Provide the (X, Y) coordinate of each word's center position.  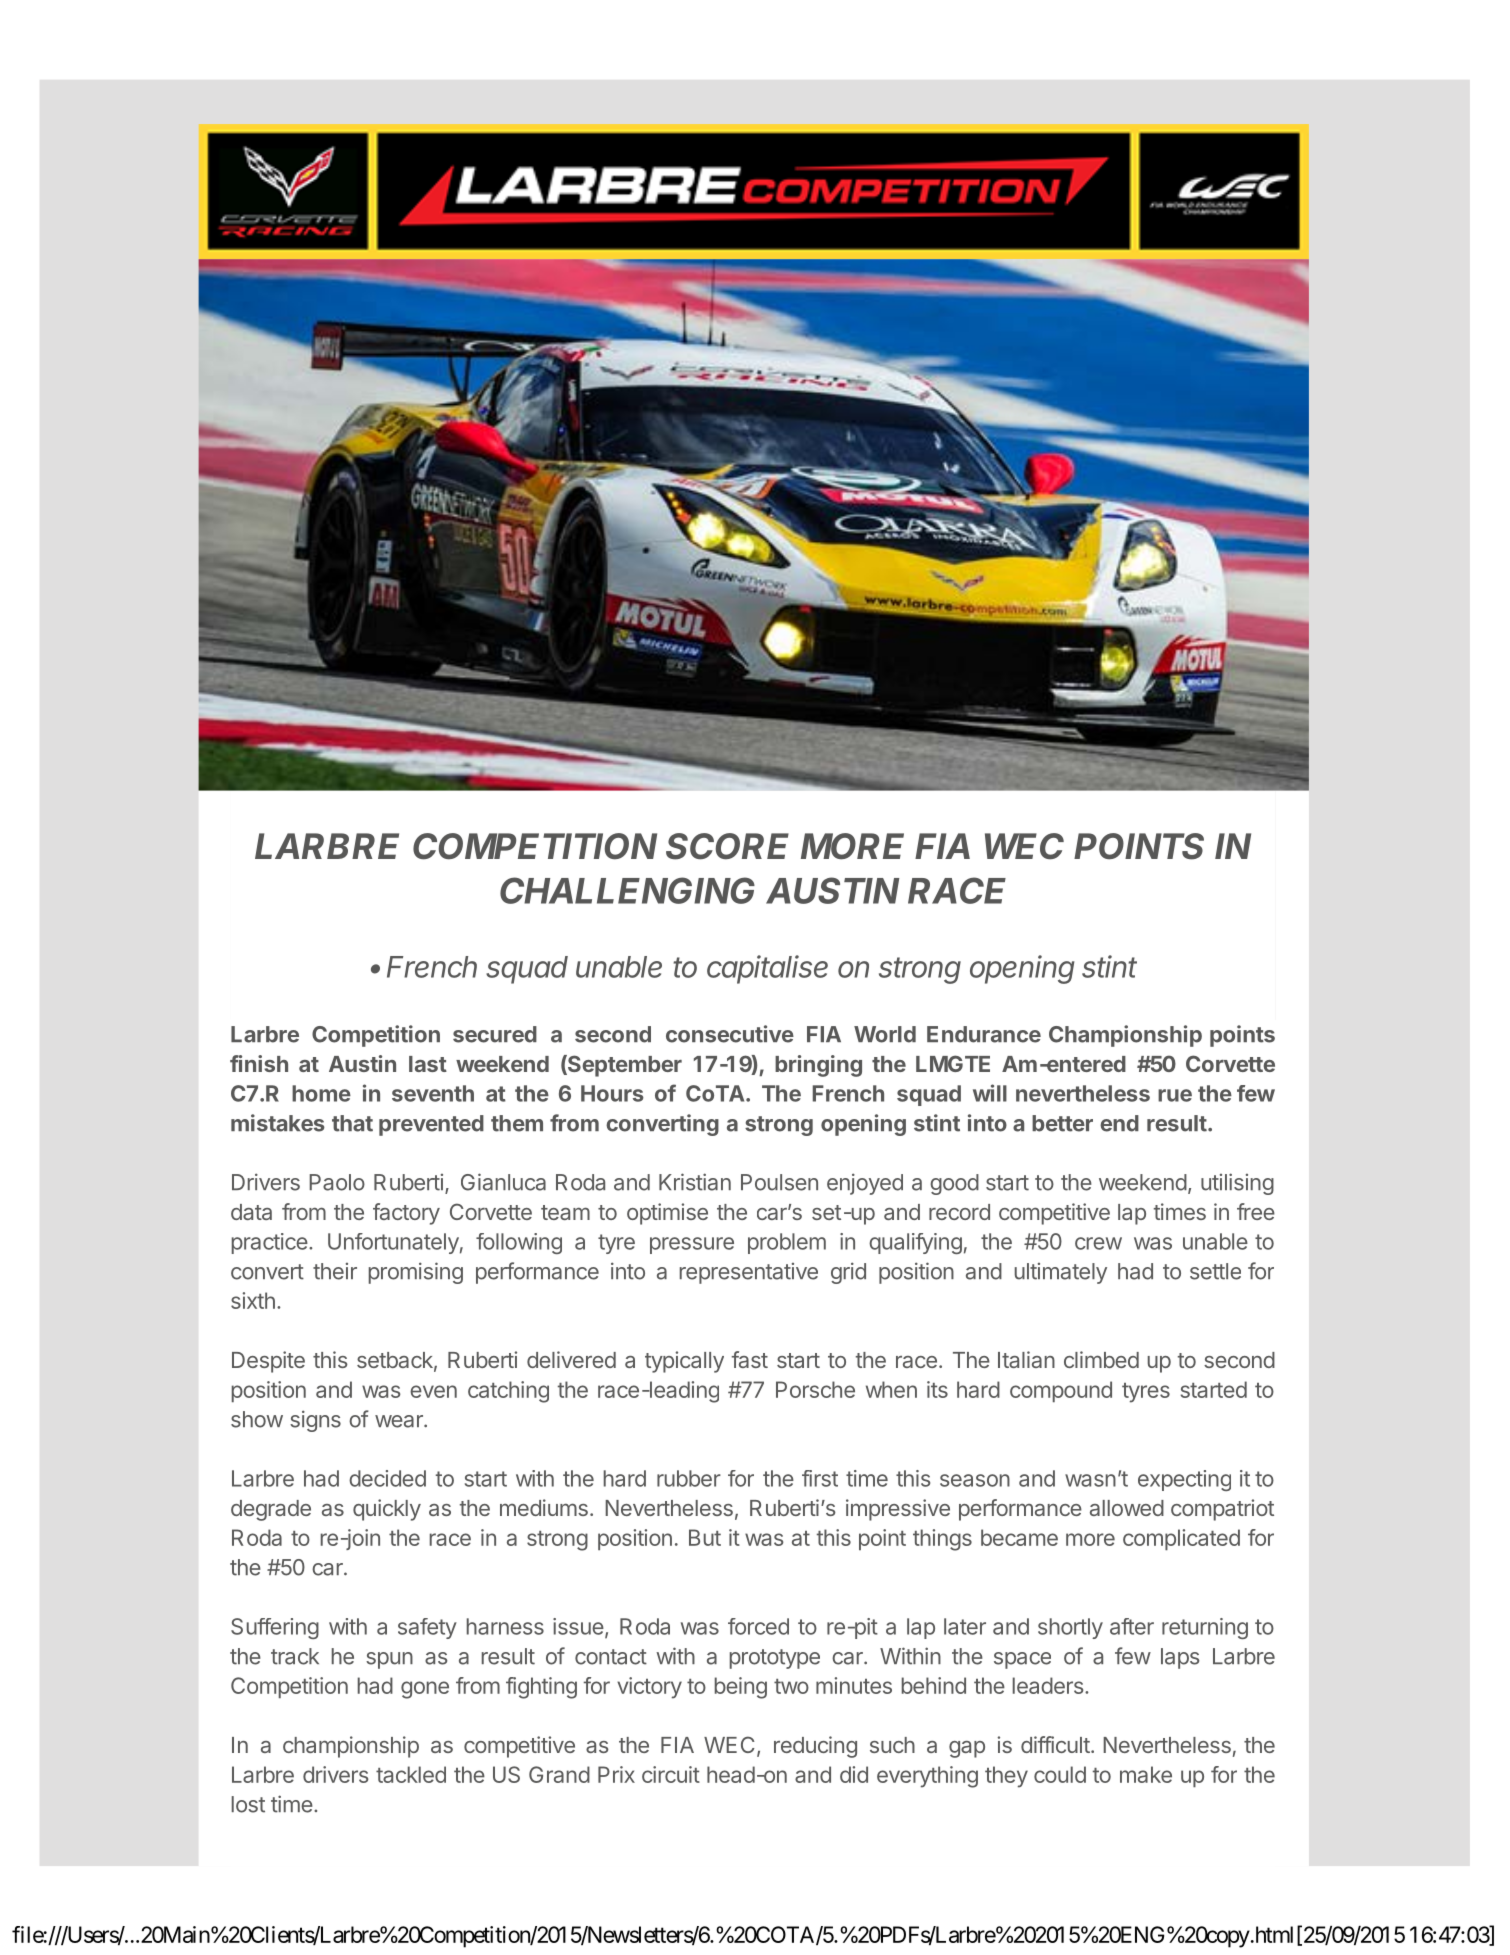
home (321, 1093)
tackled (411, 1774)
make (1146, 1774)
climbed (1101, 1359)
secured (495, 1034)
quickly (387, 1510)
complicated (1181, 1539)
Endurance (984, 1034)
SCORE (727, 846)
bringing (818, 1066)
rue (1175, 1095)
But (705, 1537)
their (335, 1271)
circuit (671, 1774)
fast (750, 1359)
